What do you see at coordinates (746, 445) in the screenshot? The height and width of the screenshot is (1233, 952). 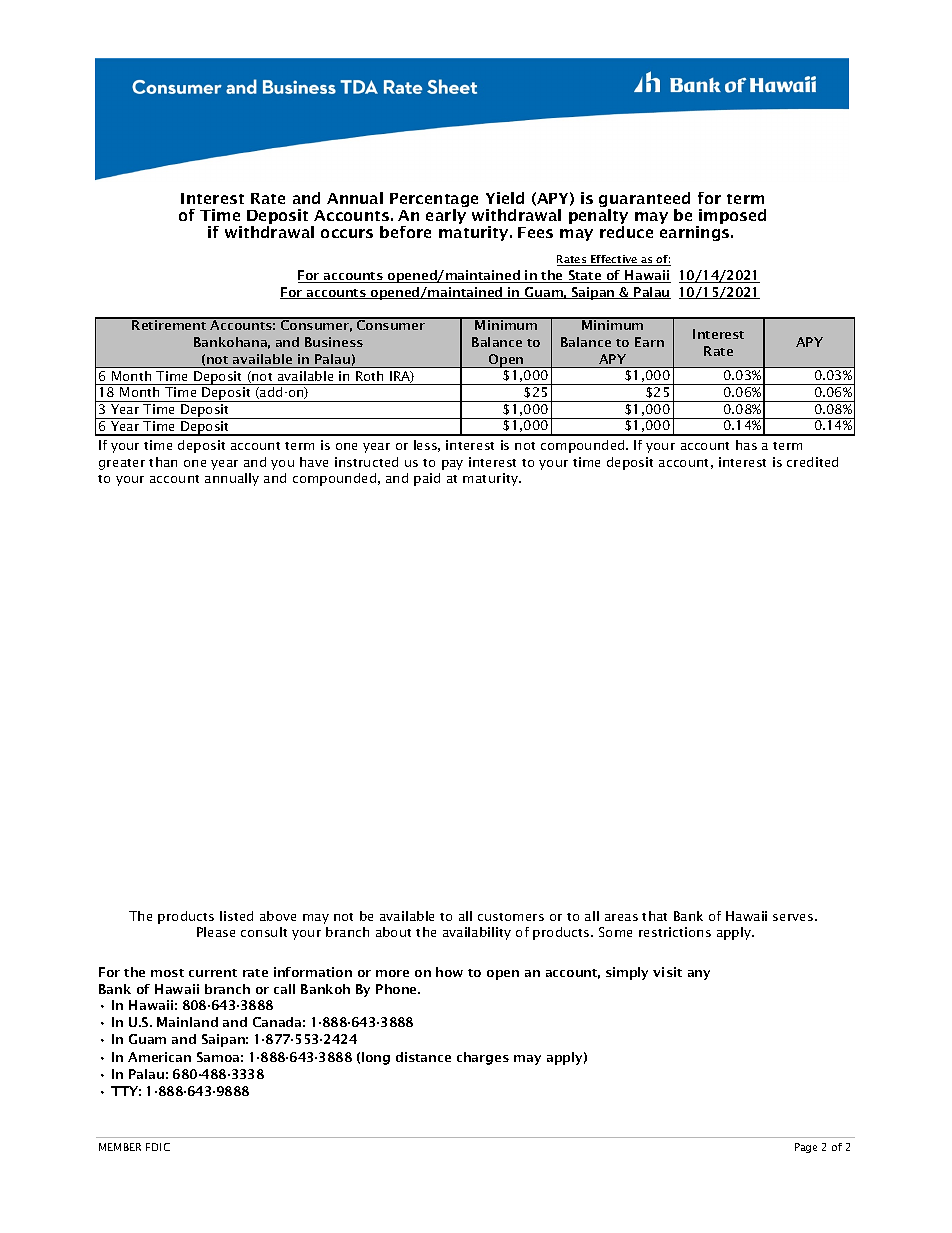 I see `has` at bounding box center [746, 445].
